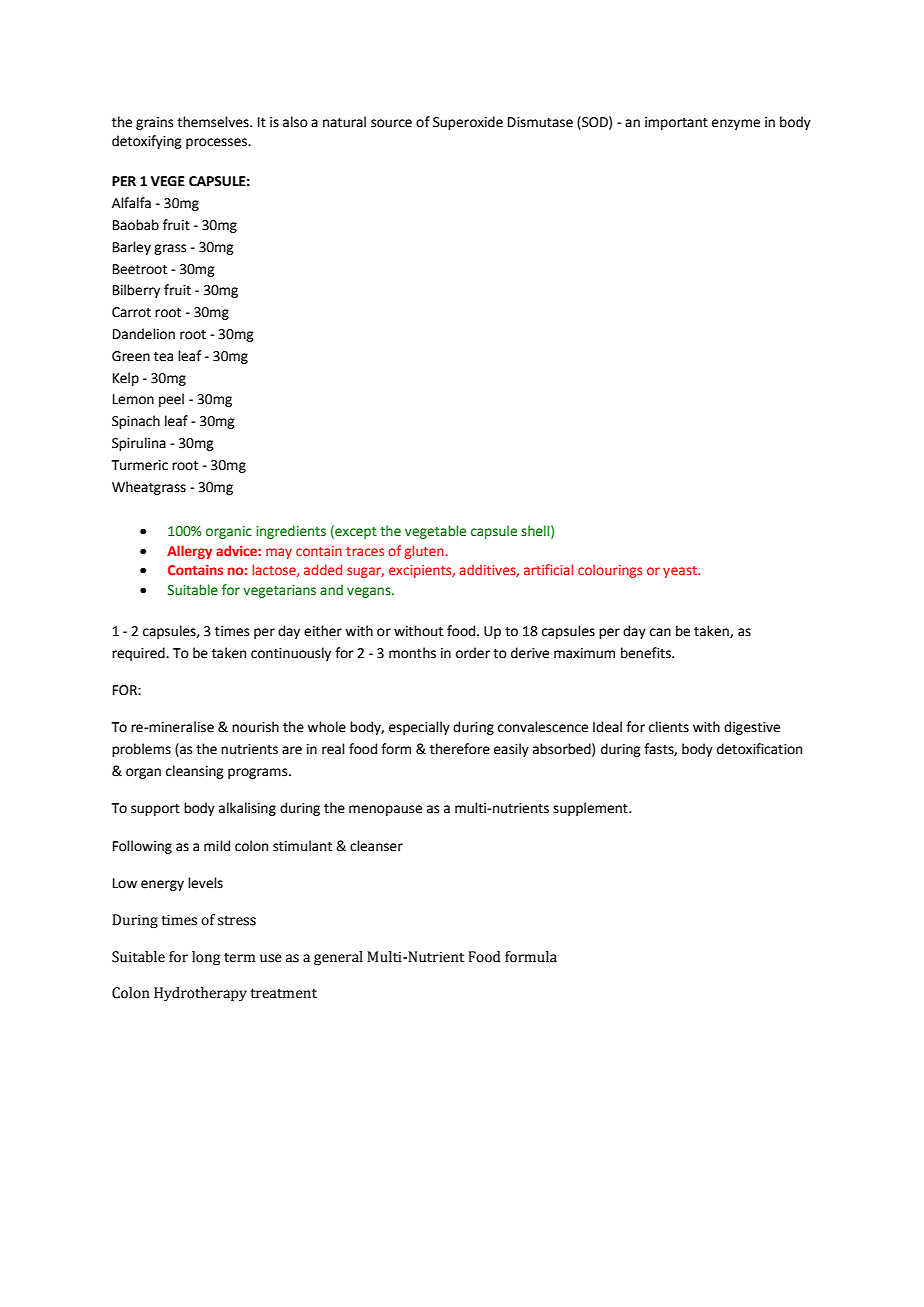  Describe the element at coordinates (676, 123) in the page. I see `important` at that location.
